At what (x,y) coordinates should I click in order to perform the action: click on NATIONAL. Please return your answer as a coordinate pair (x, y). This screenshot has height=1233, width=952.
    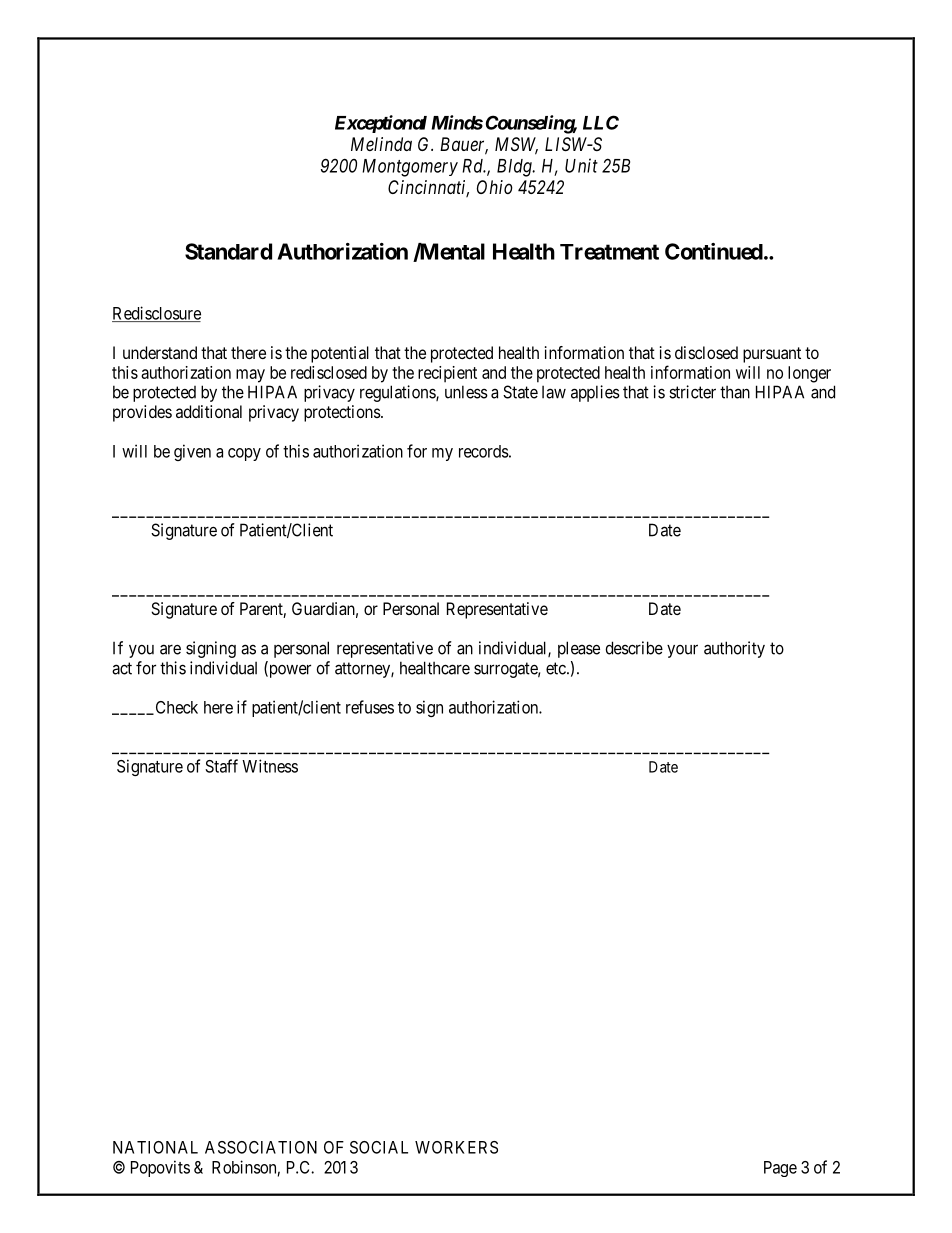
    Looking at the image, I should click on (155, 1147).
